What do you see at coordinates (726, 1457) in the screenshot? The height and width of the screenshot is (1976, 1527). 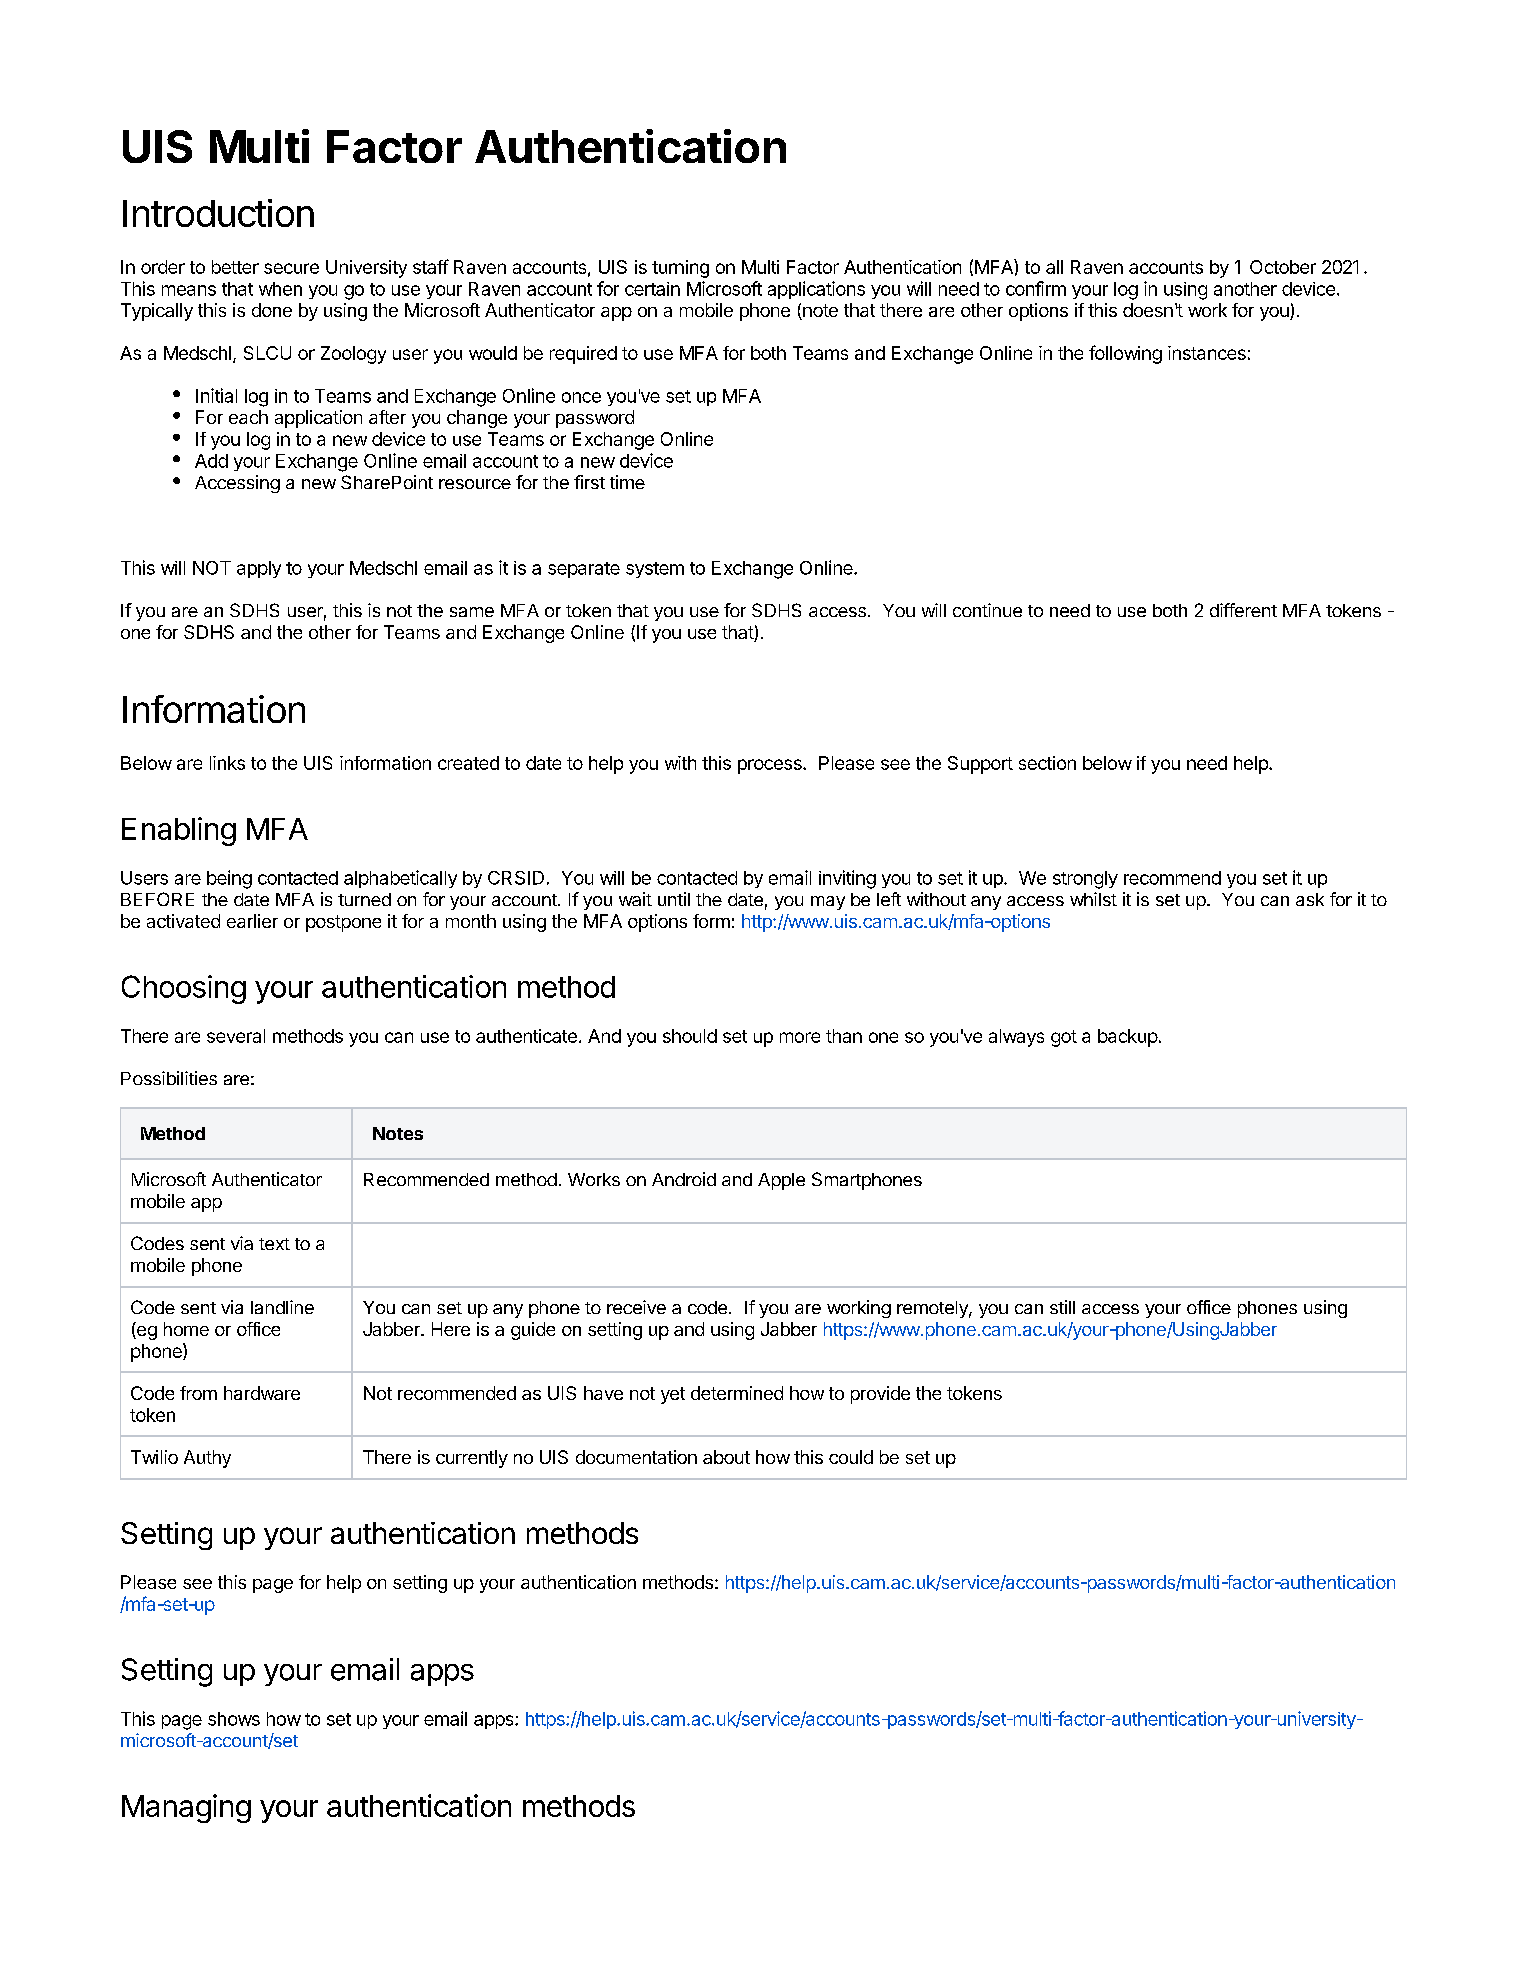 I see `about` at bounding box center [726, 1457].
